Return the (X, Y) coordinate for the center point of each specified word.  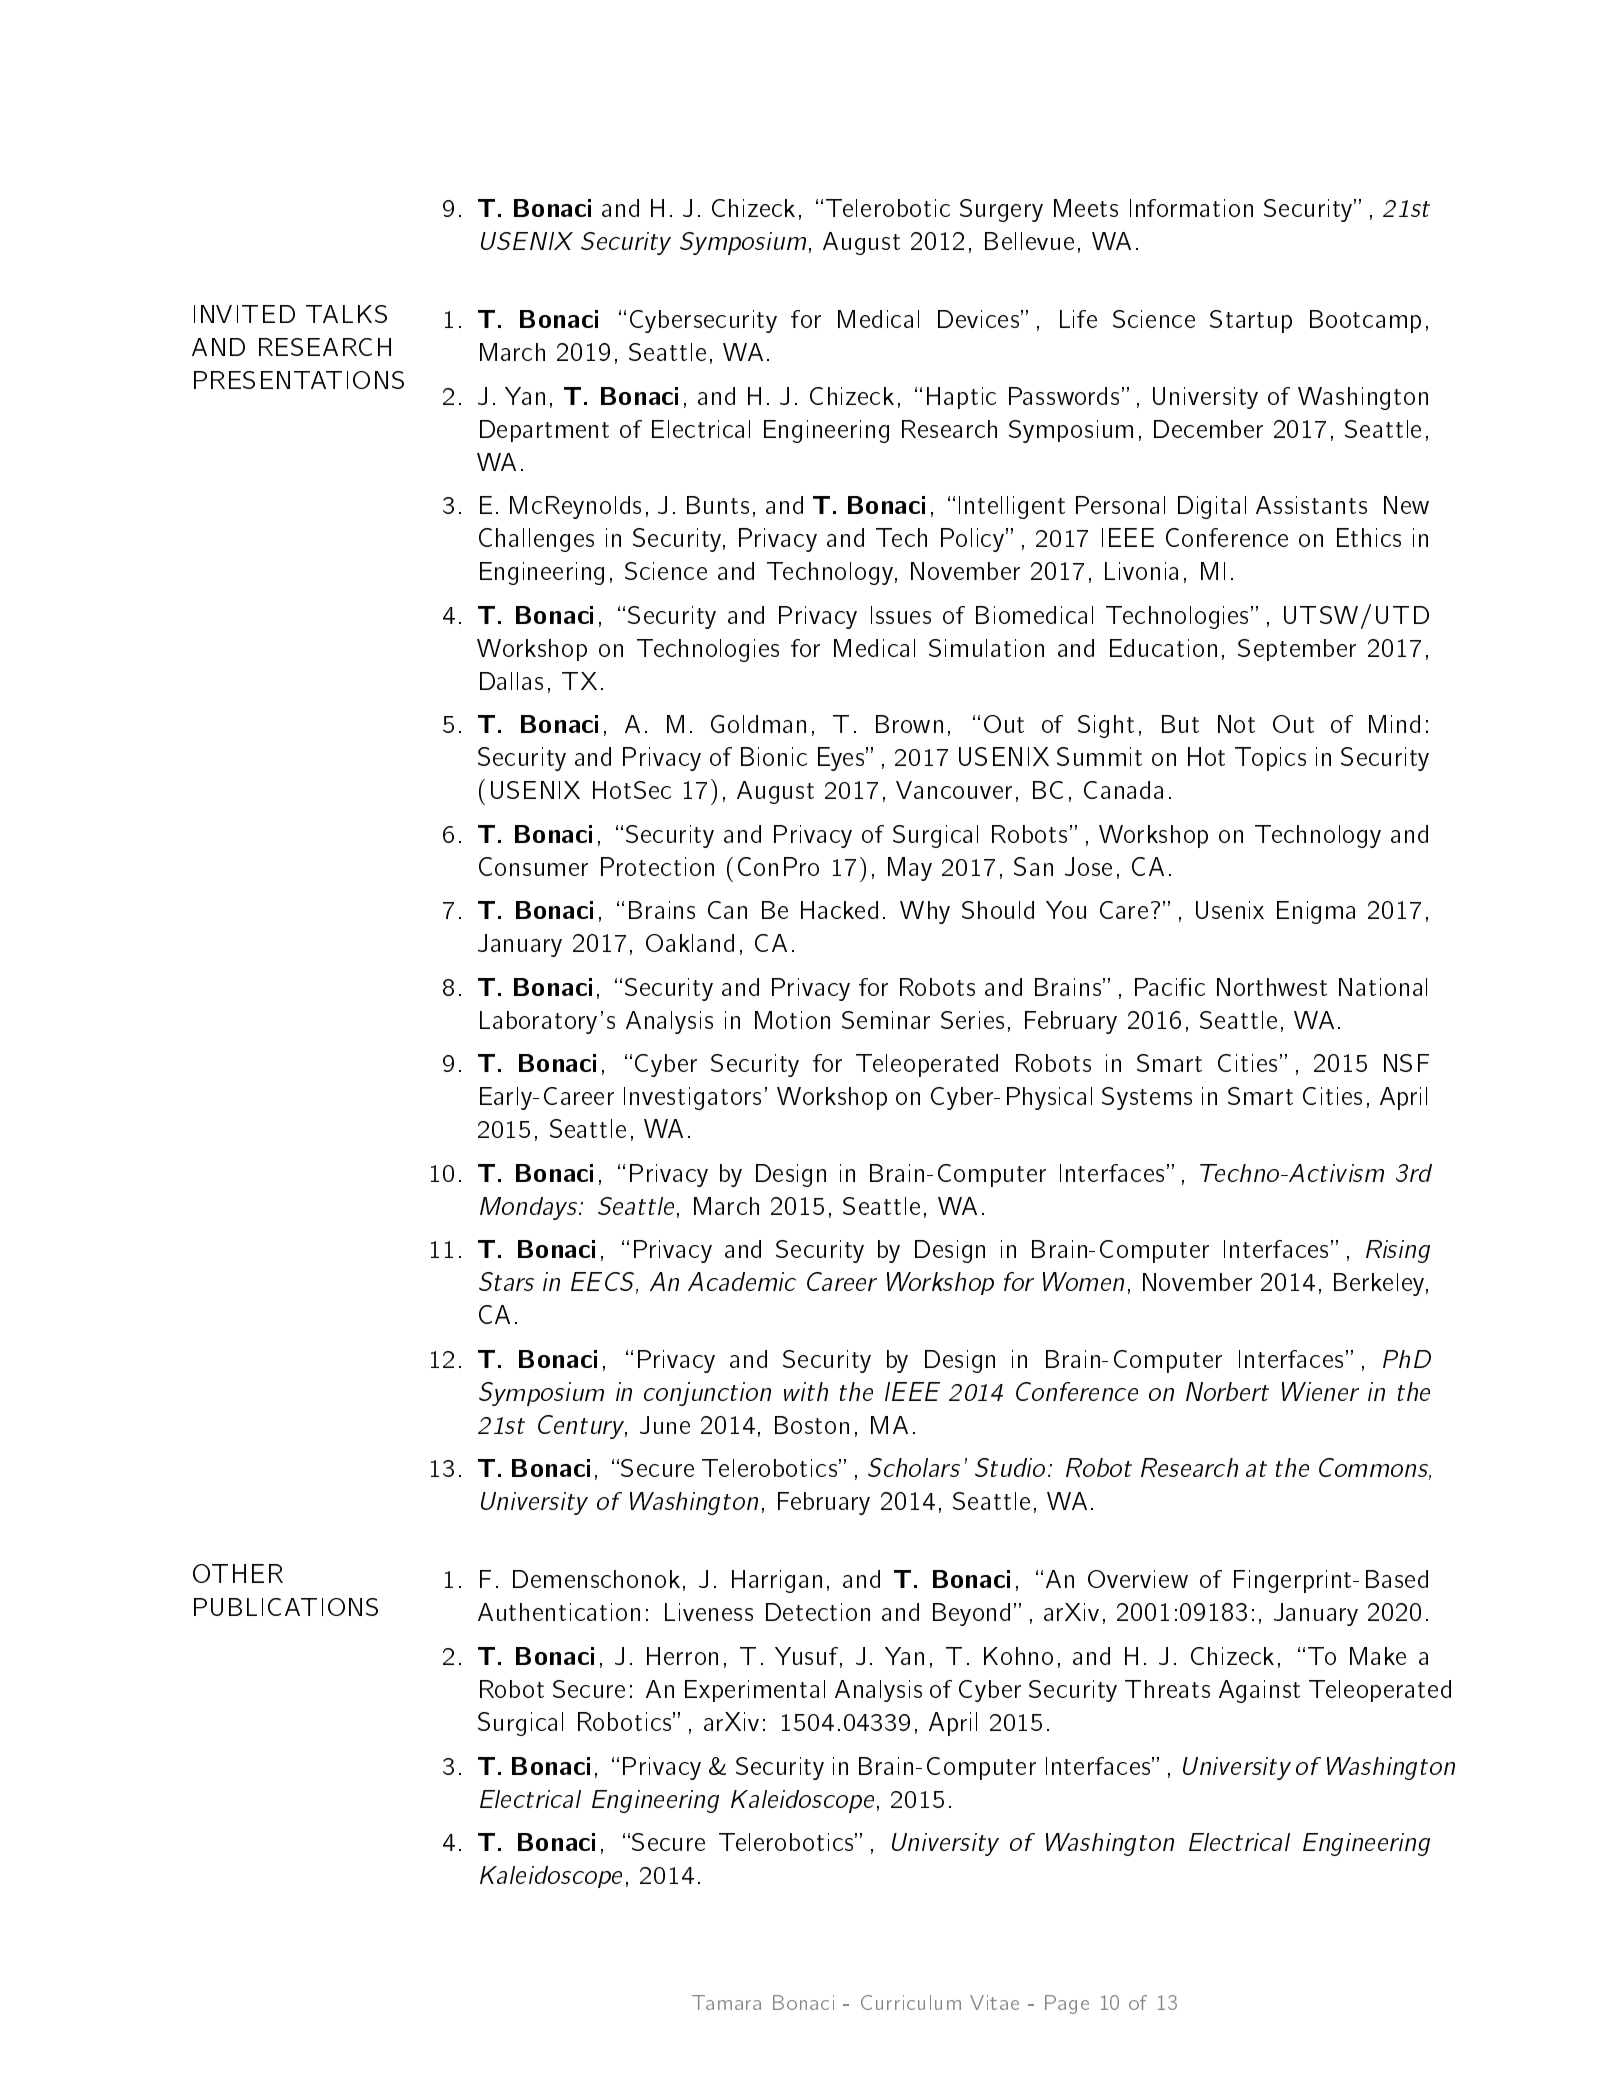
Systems (1147, 1098)
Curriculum (911, 2002)
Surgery (1001, 210)
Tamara (726, 2002)
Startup (1251, 321)
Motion (792, 1020)
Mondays (530, 1208)
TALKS (346, 314)
